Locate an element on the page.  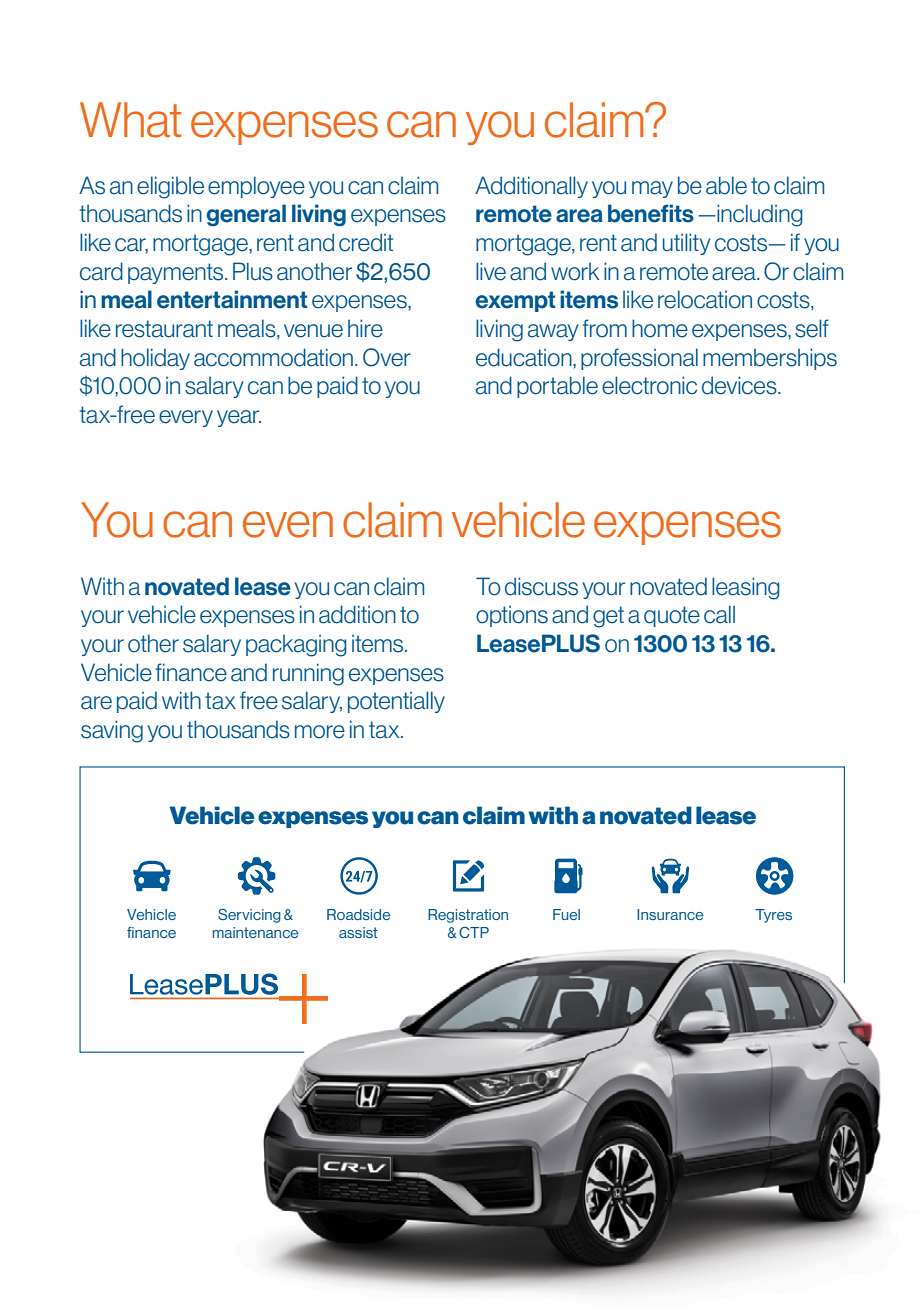
education is located at coordinates (525, 357).
